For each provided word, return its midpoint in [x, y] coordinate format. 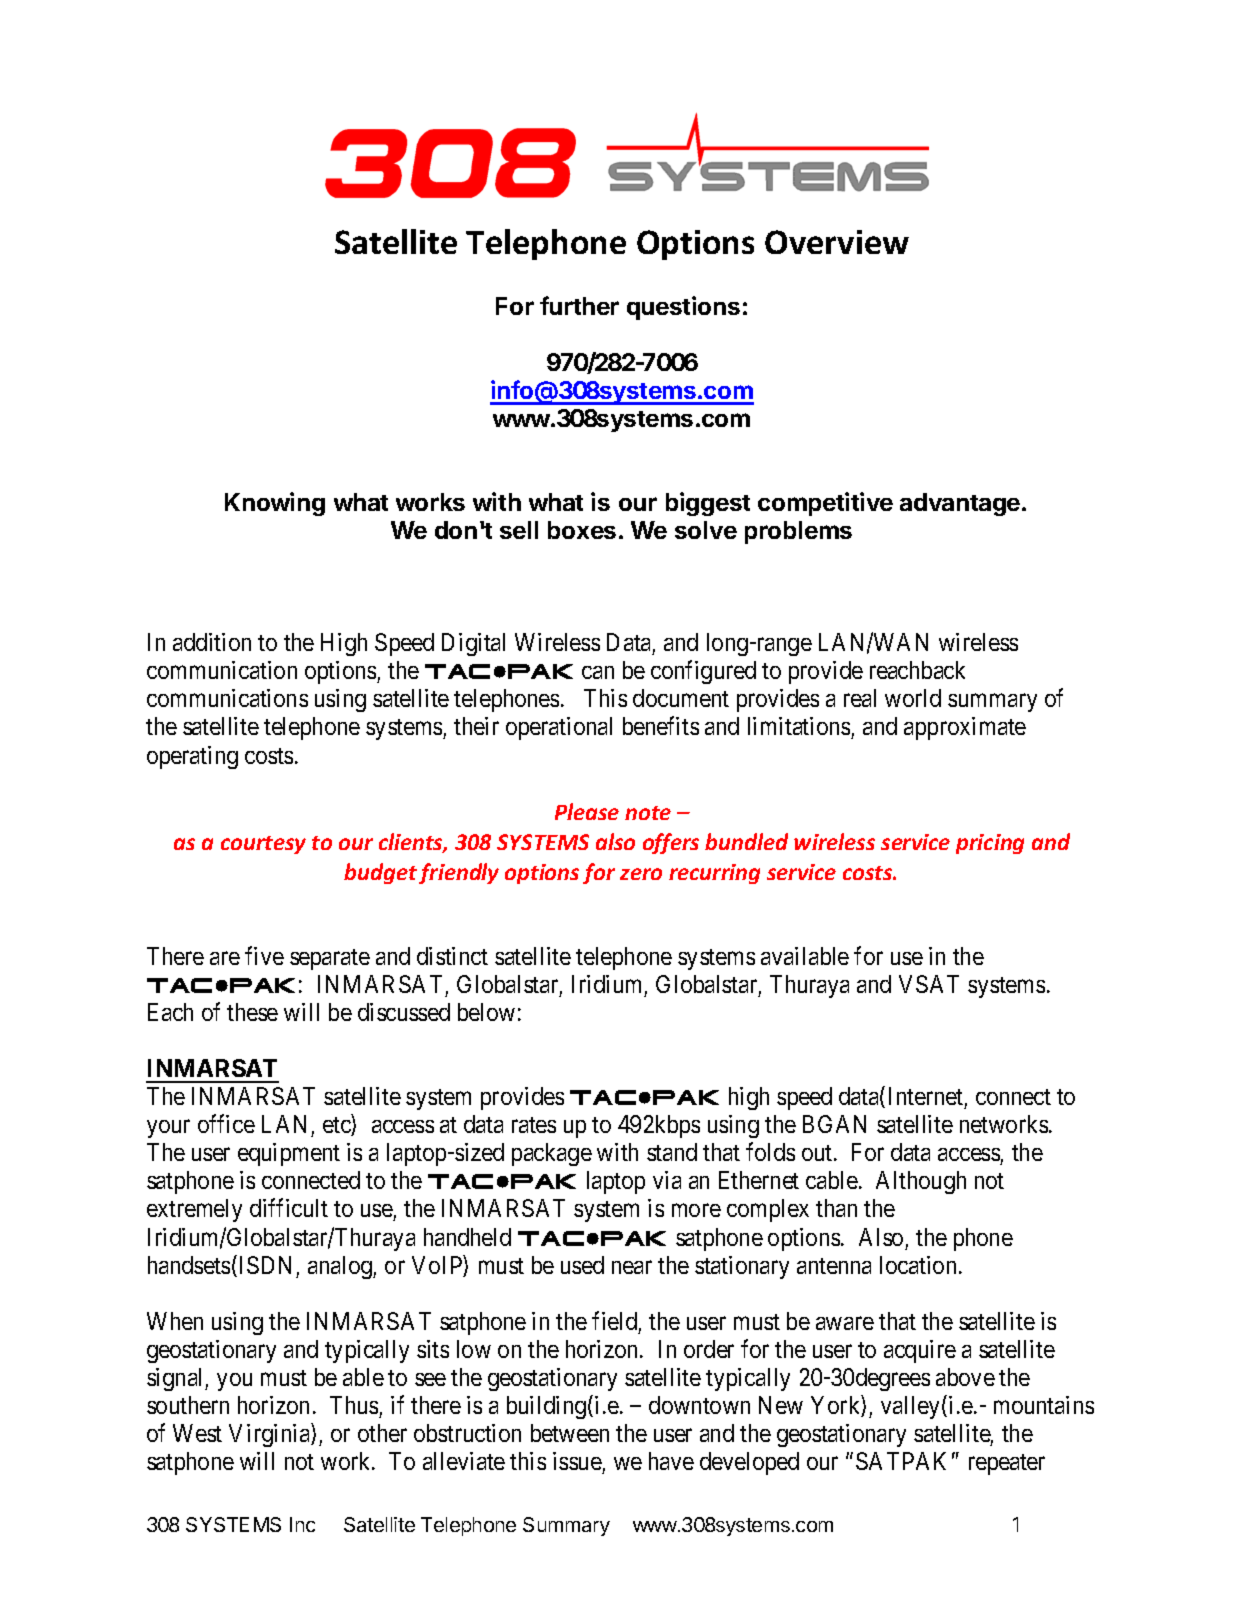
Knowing [275, 504]
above [965, 1377]
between [570, 1433]
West [197, 1433]
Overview [837, 242]
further [579, 305]
